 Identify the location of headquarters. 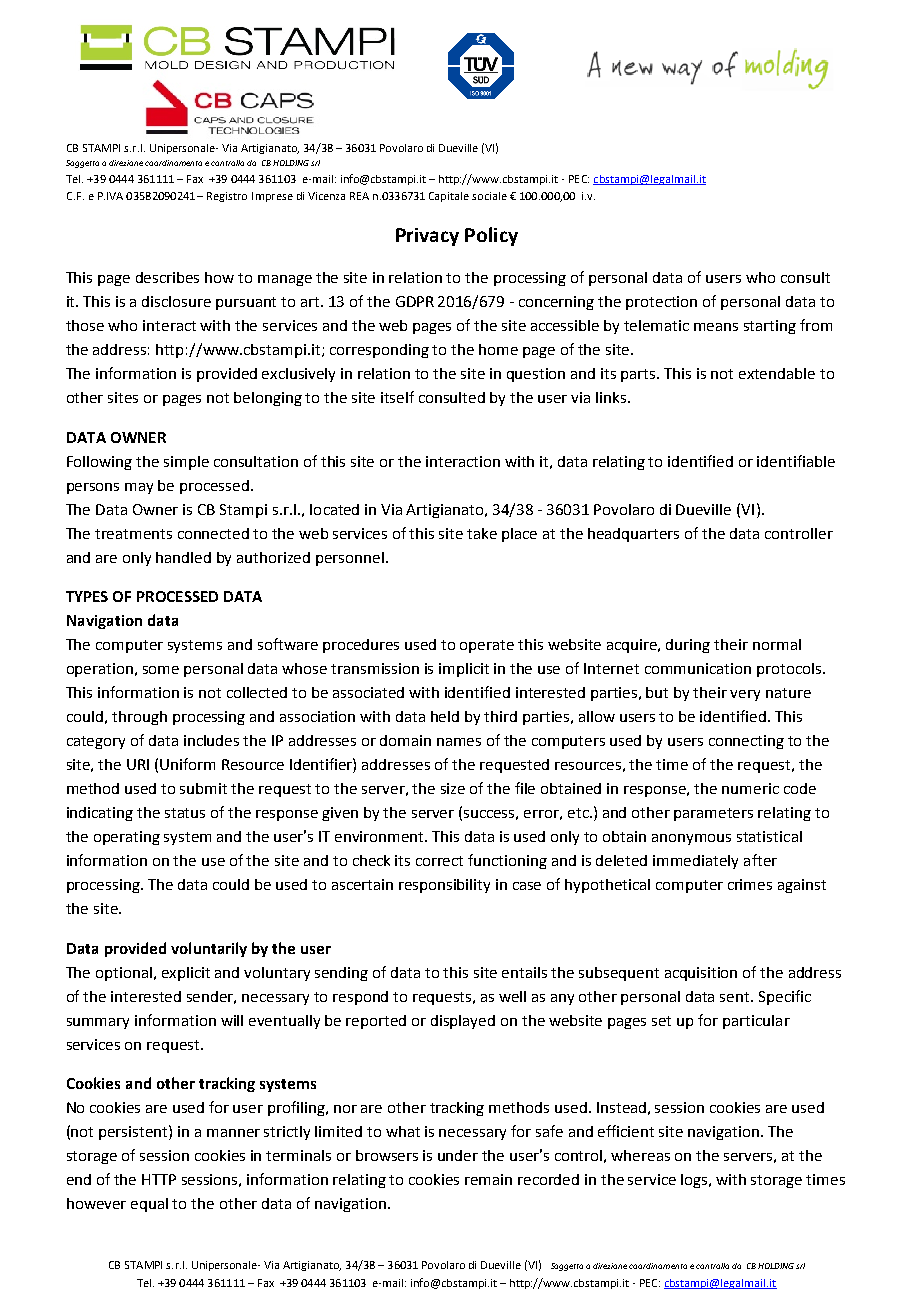
(633, 535).
